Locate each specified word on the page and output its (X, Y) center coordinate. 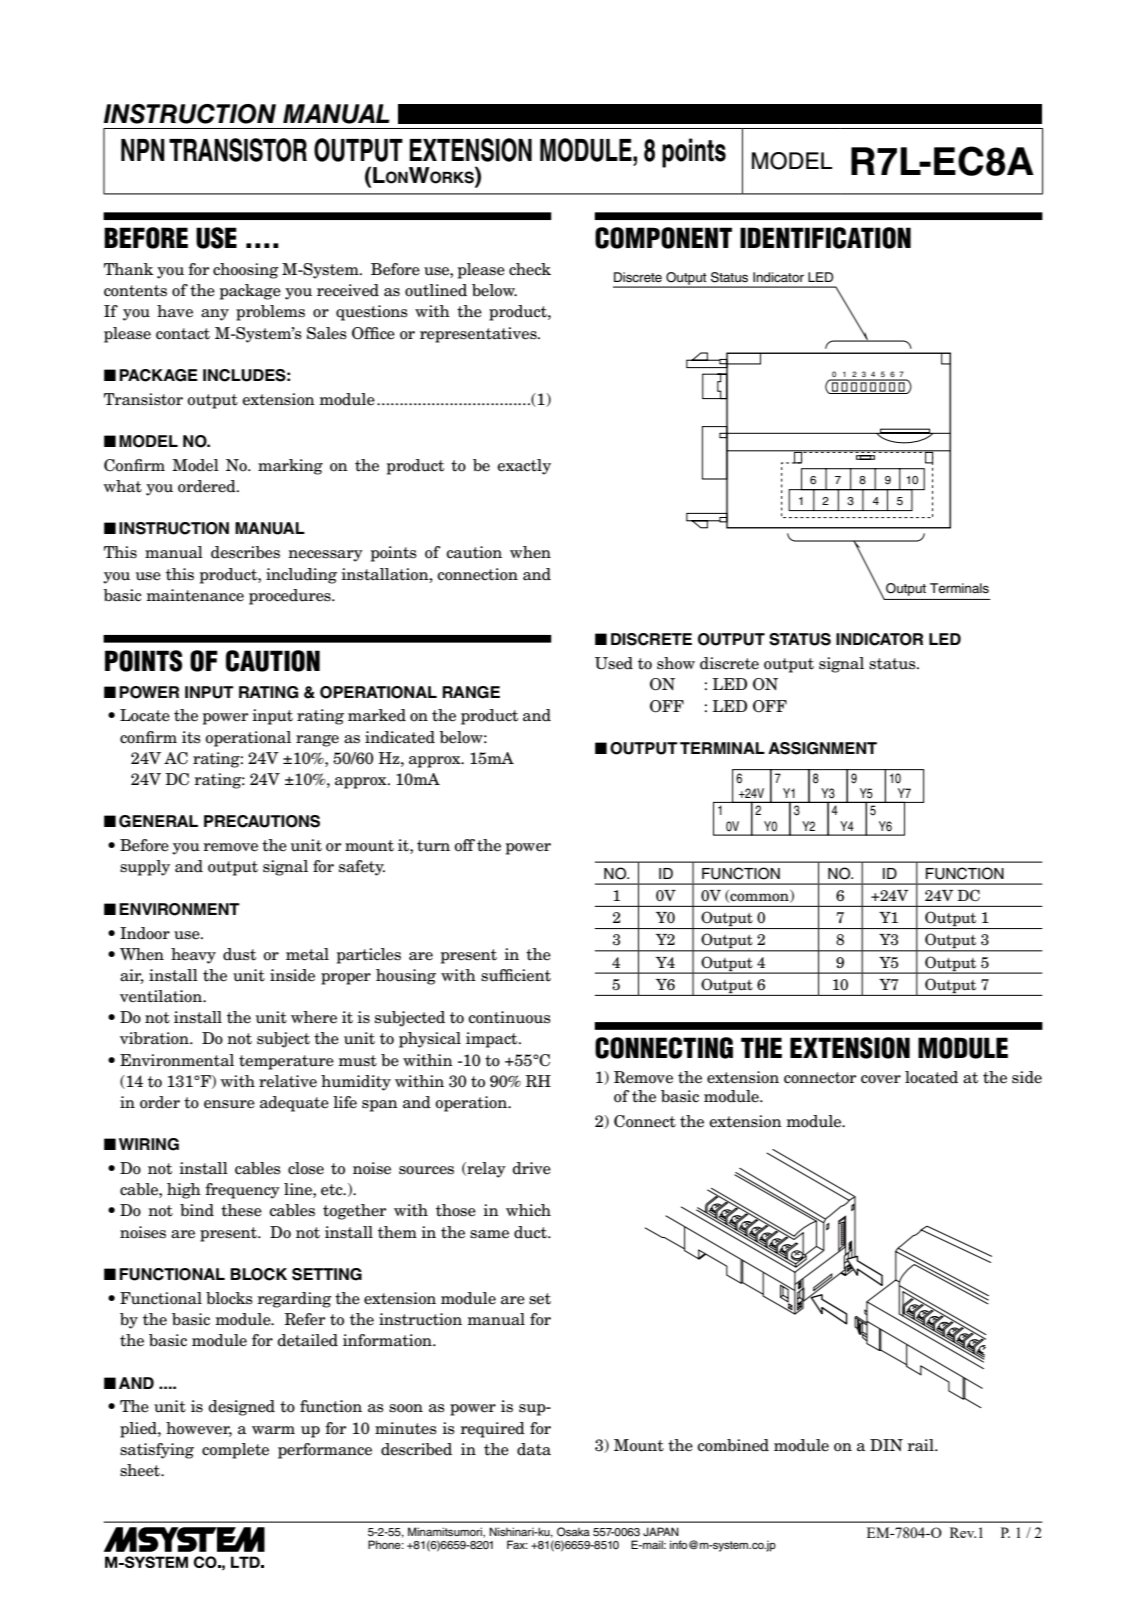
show (676, 663)
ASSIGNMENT (822, 748)
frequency (242, 1191)
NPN (143, 150)
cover (881, 1079)
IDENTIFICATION (825, 238)
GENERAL (158, 821)
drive (531, 1168)
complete (235, 1451)
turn (433, 846)
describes (245, 552)
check (530, 269)
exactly (524, 467)
